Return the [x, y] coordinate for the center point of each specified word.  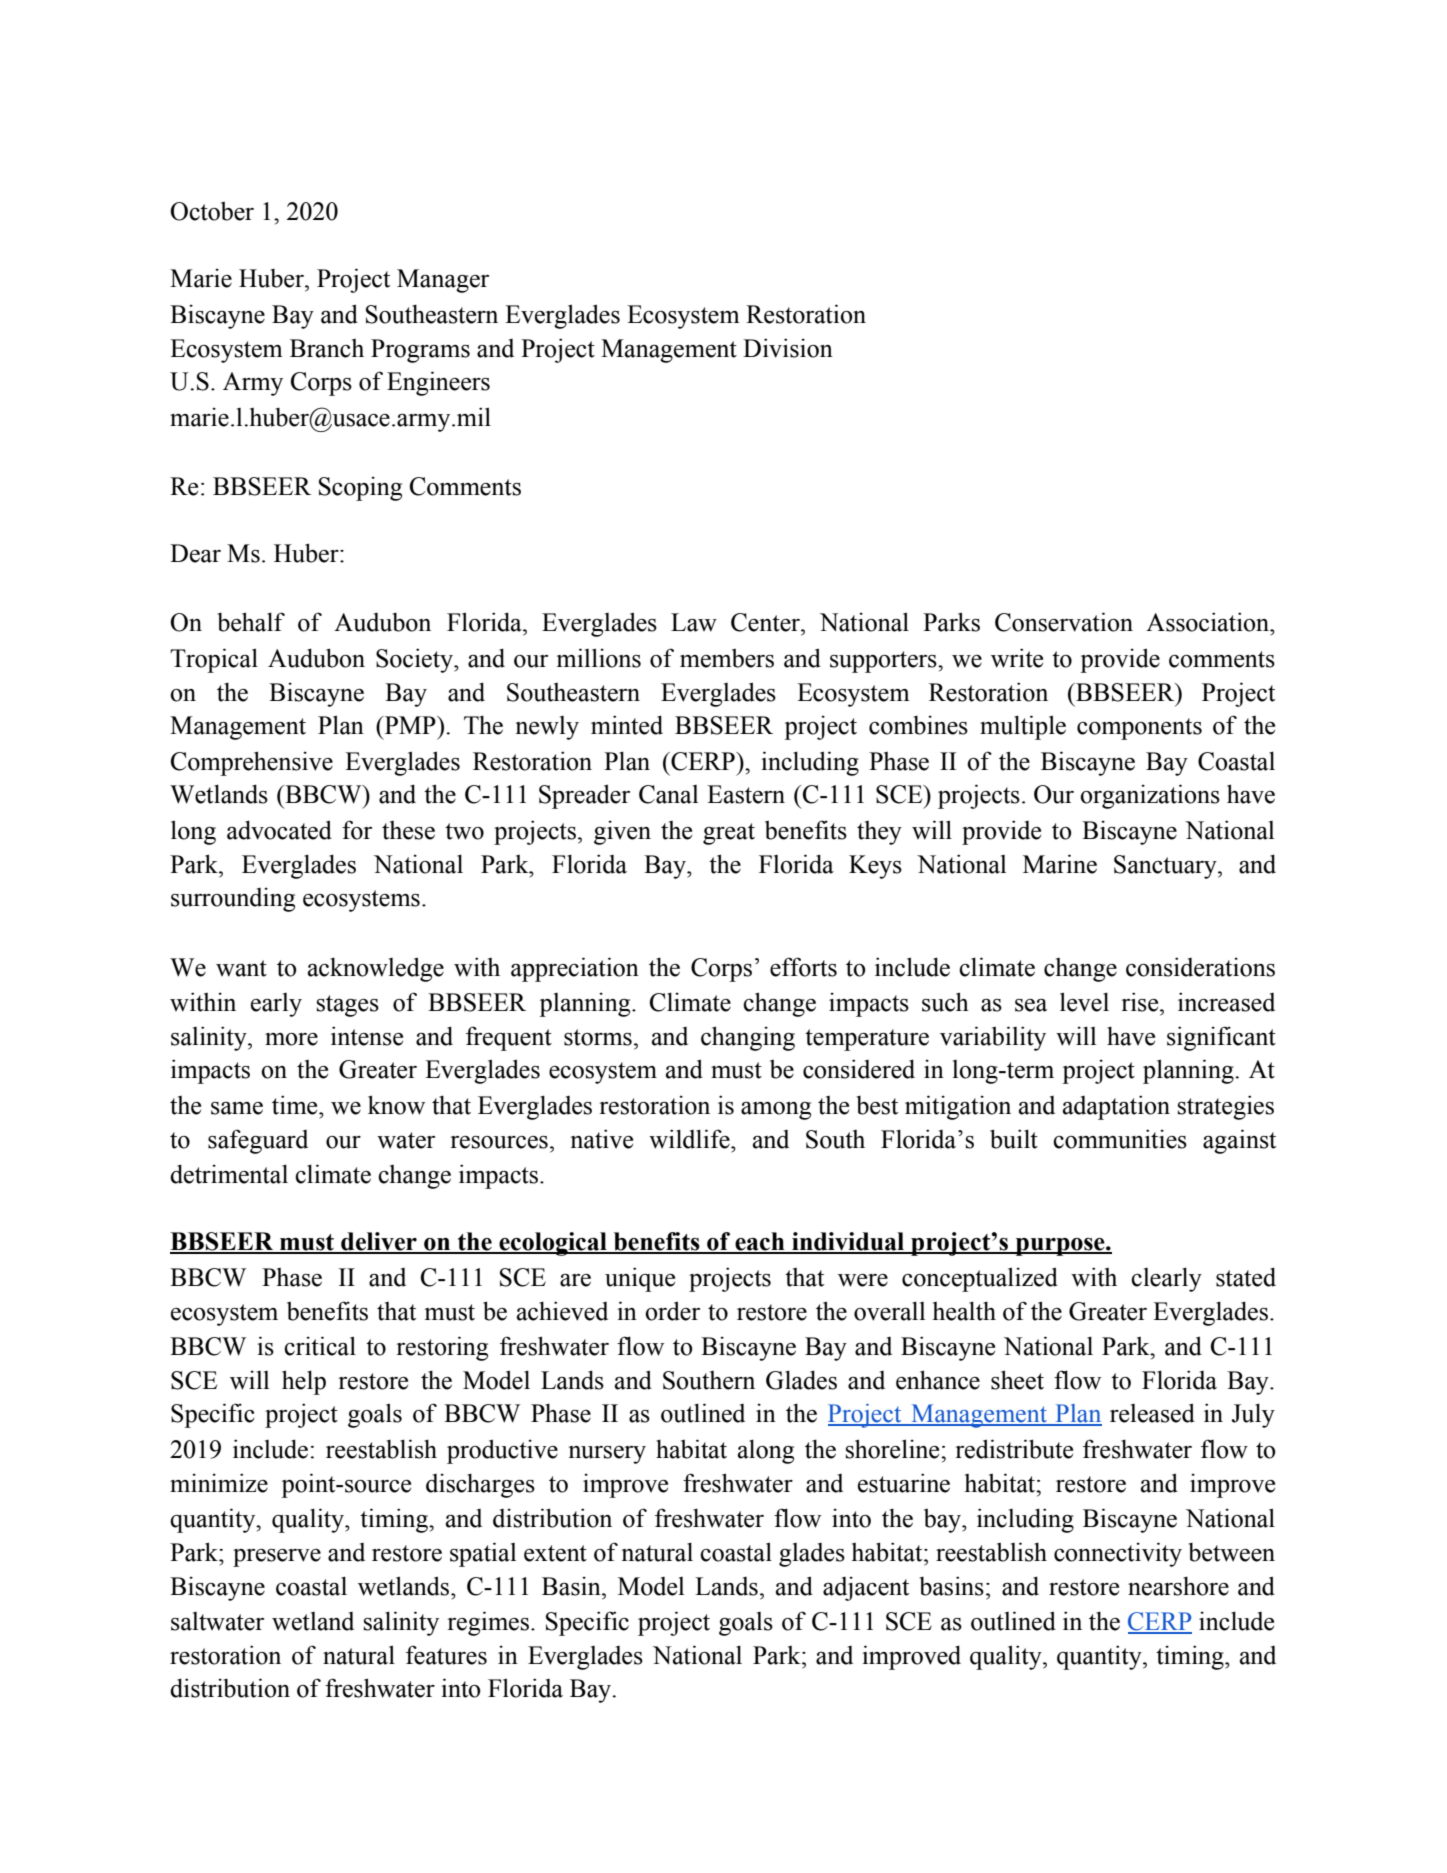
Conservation [1064, 622]
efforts [803, 967]
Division [788, 348]
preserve [277, 1558]
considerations [1200, 967]
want [241, 968]
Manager [443, 281]
